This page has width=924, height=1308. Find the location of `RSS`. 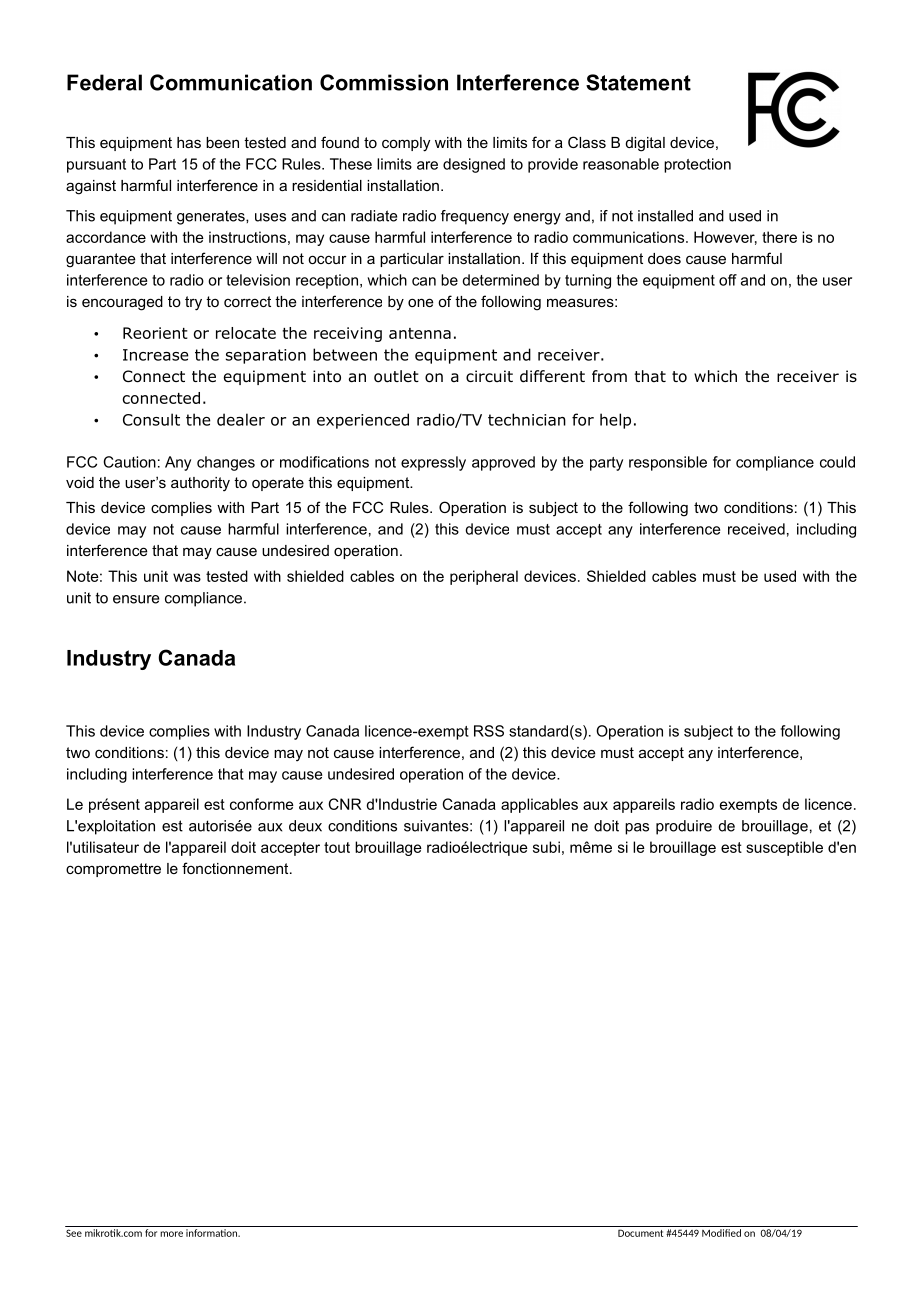

RSS is located at coordinates (489, 731).
